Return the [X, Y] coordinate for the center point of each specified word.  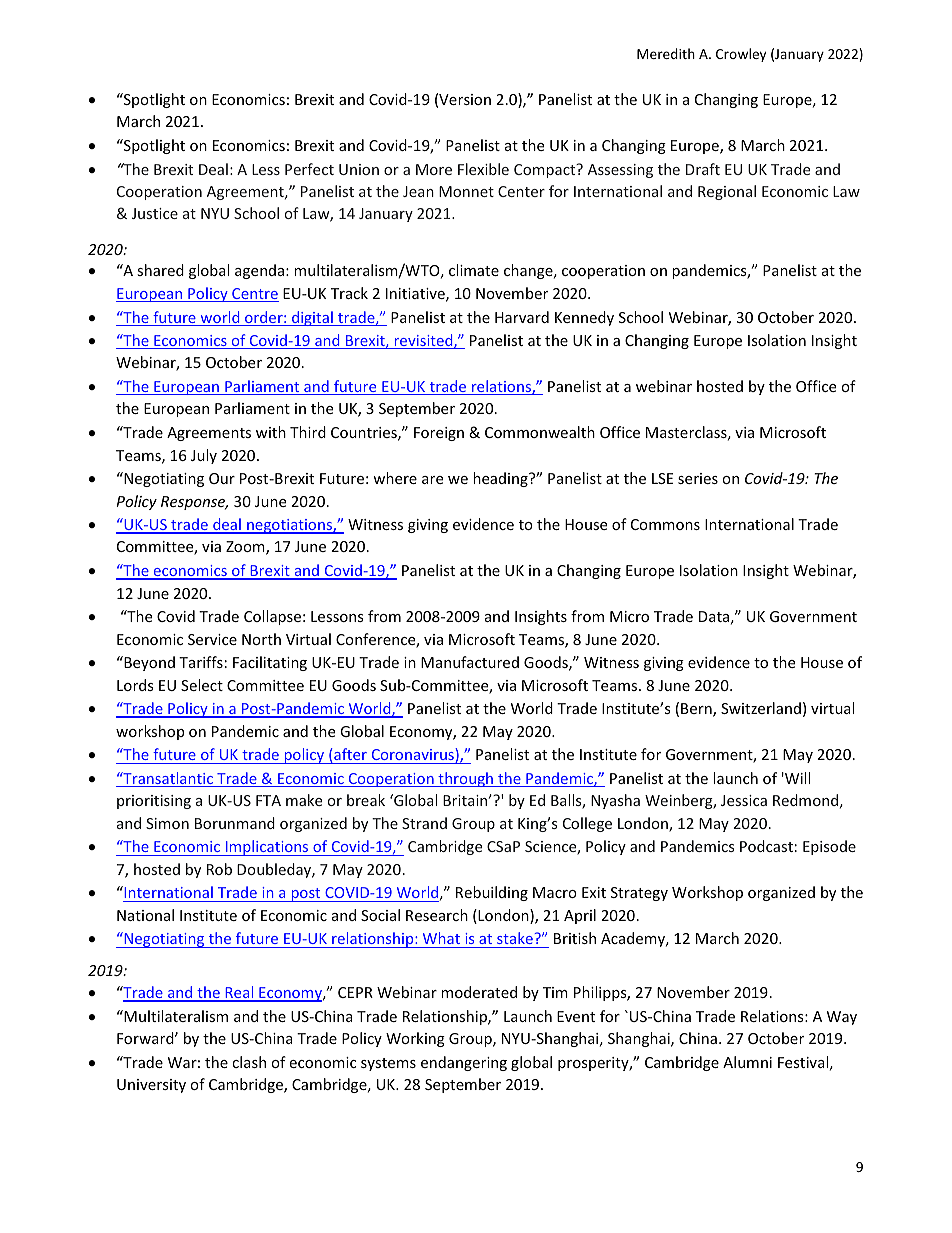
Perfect [309, 169]
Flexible [483, 169]
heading [501, 479]
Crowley [741, 55]
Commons [665, 524]
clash [249, 1062]
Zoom [246, 548]
